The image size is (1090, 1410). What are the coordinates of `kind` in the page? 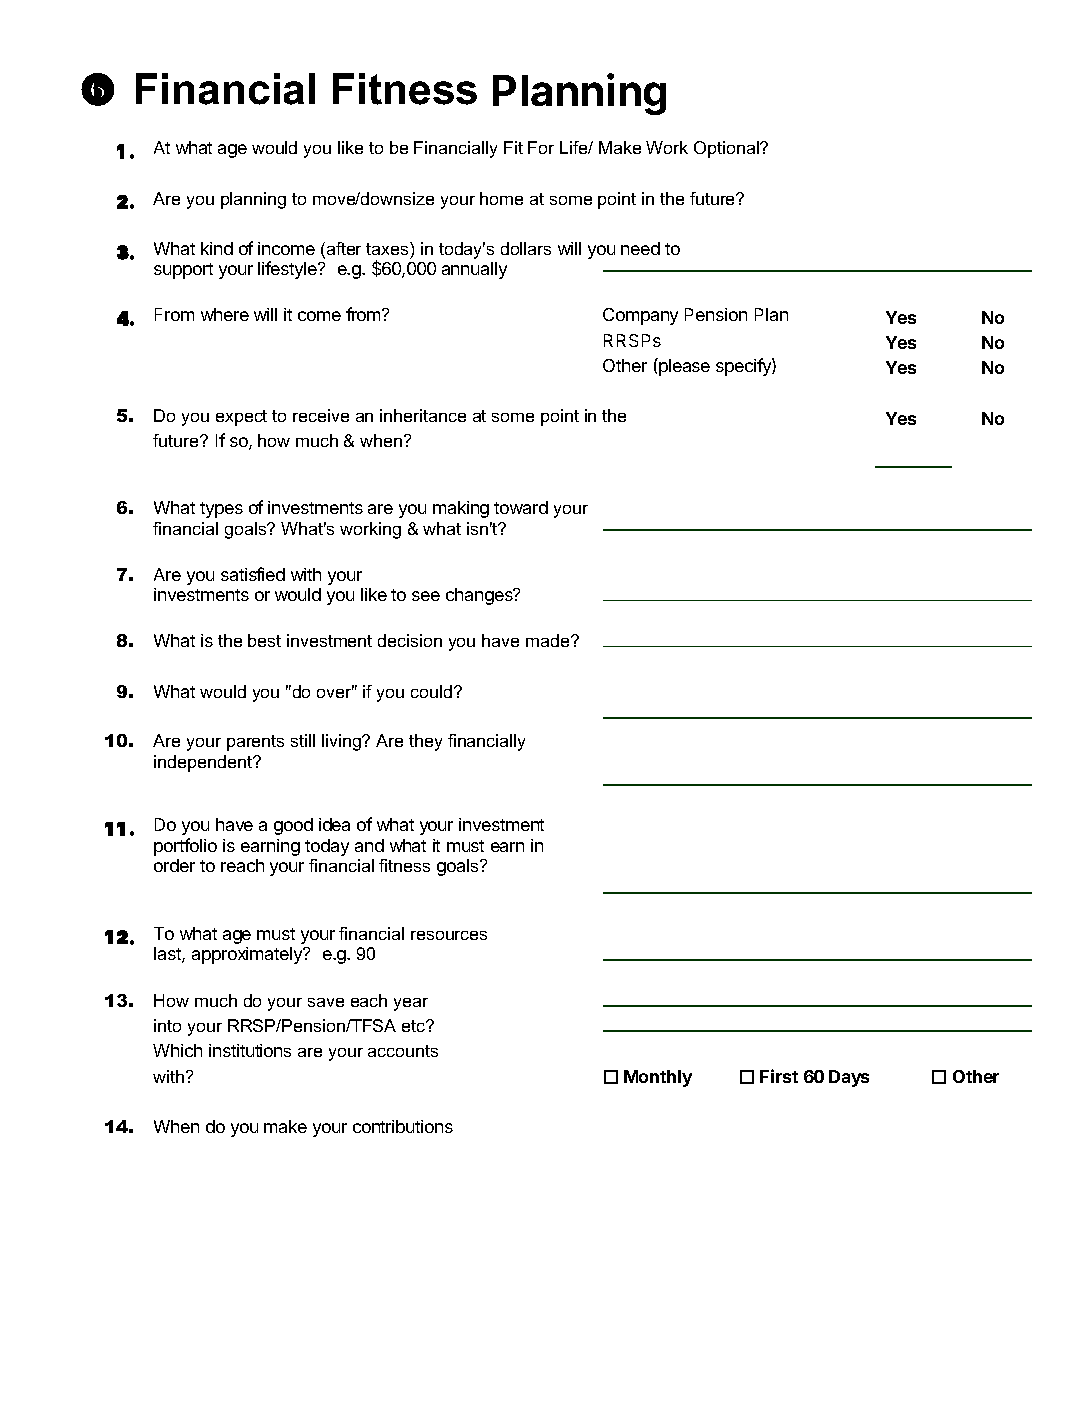 It's located at (217, 248).
